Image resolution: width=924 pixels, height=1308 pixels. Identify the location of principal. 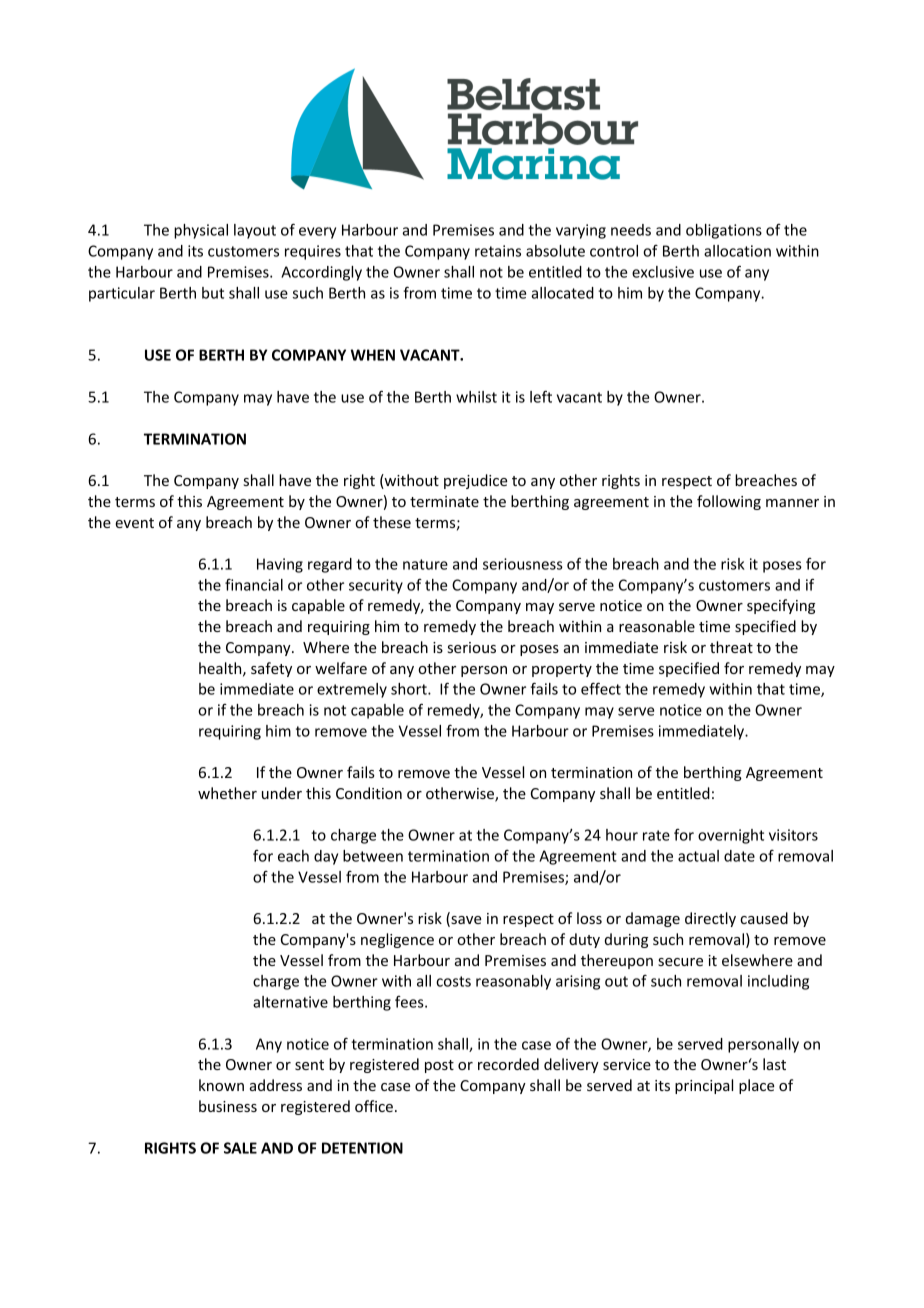
(704, 1086).
